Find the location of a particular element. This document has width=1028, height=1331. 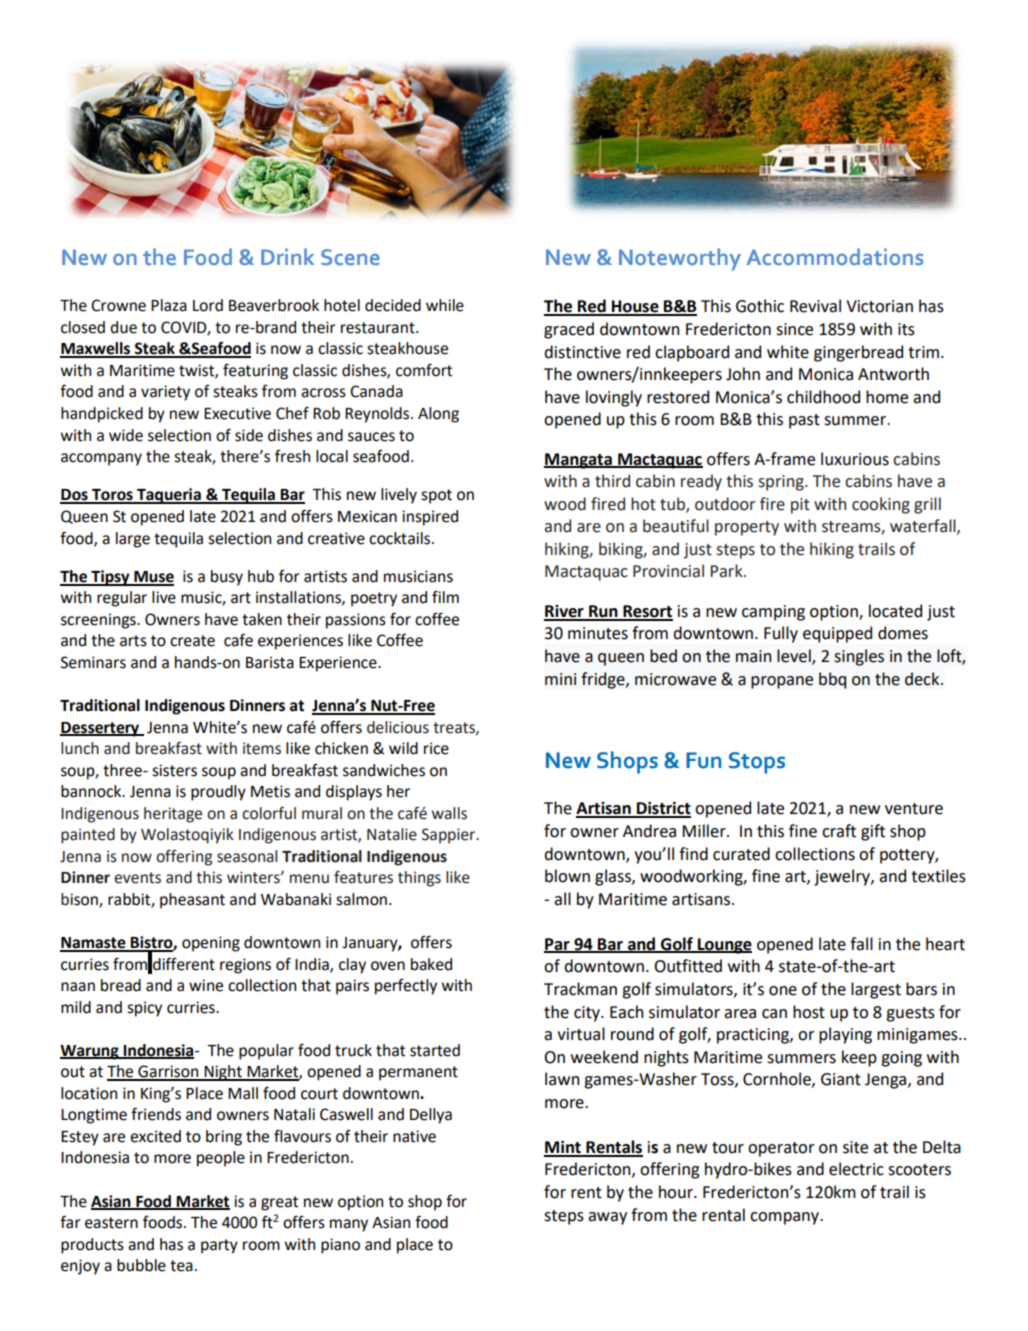

while is located at coordinates (445, 305).
